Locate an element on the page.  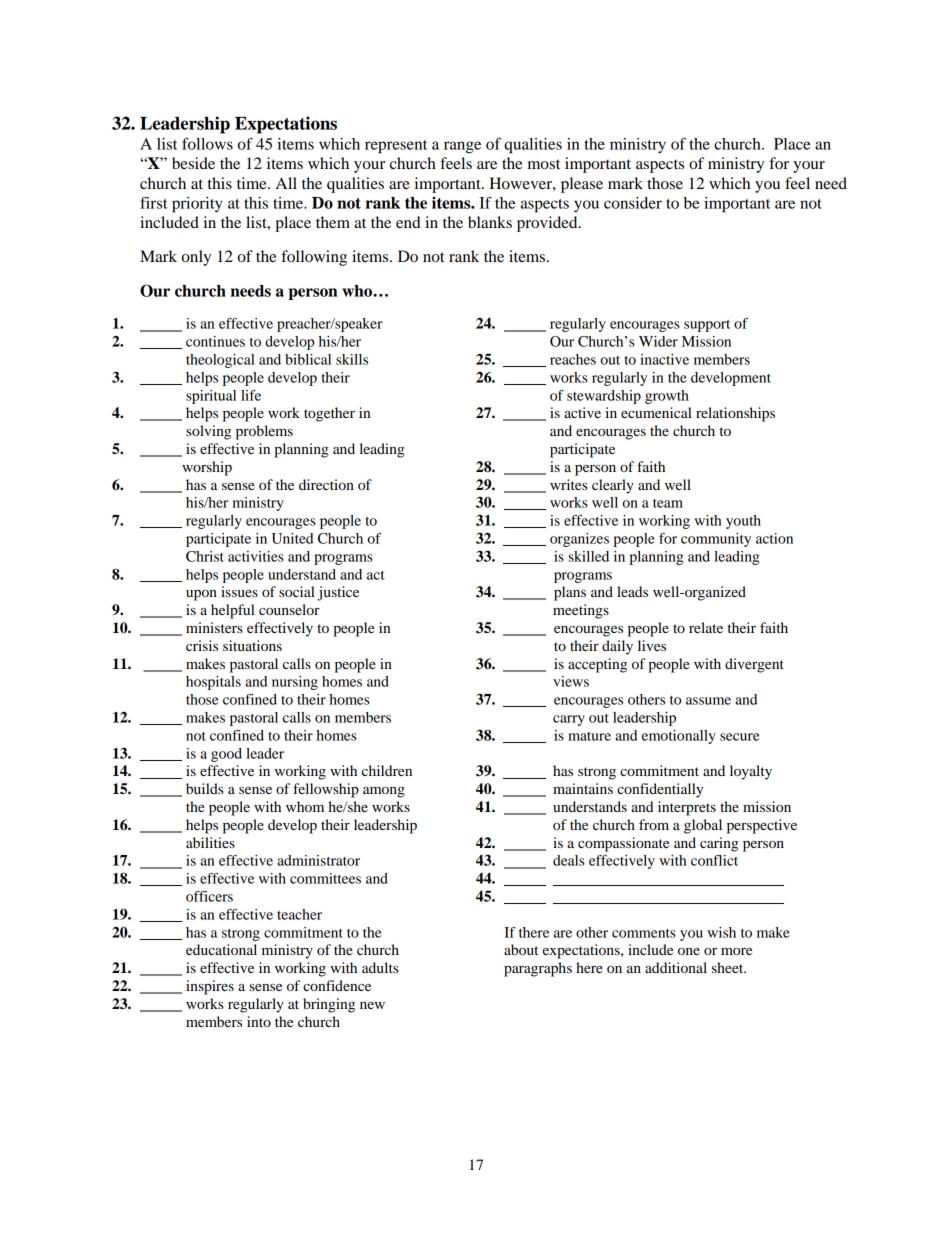
inspires is located at coordinates (210, 987).
